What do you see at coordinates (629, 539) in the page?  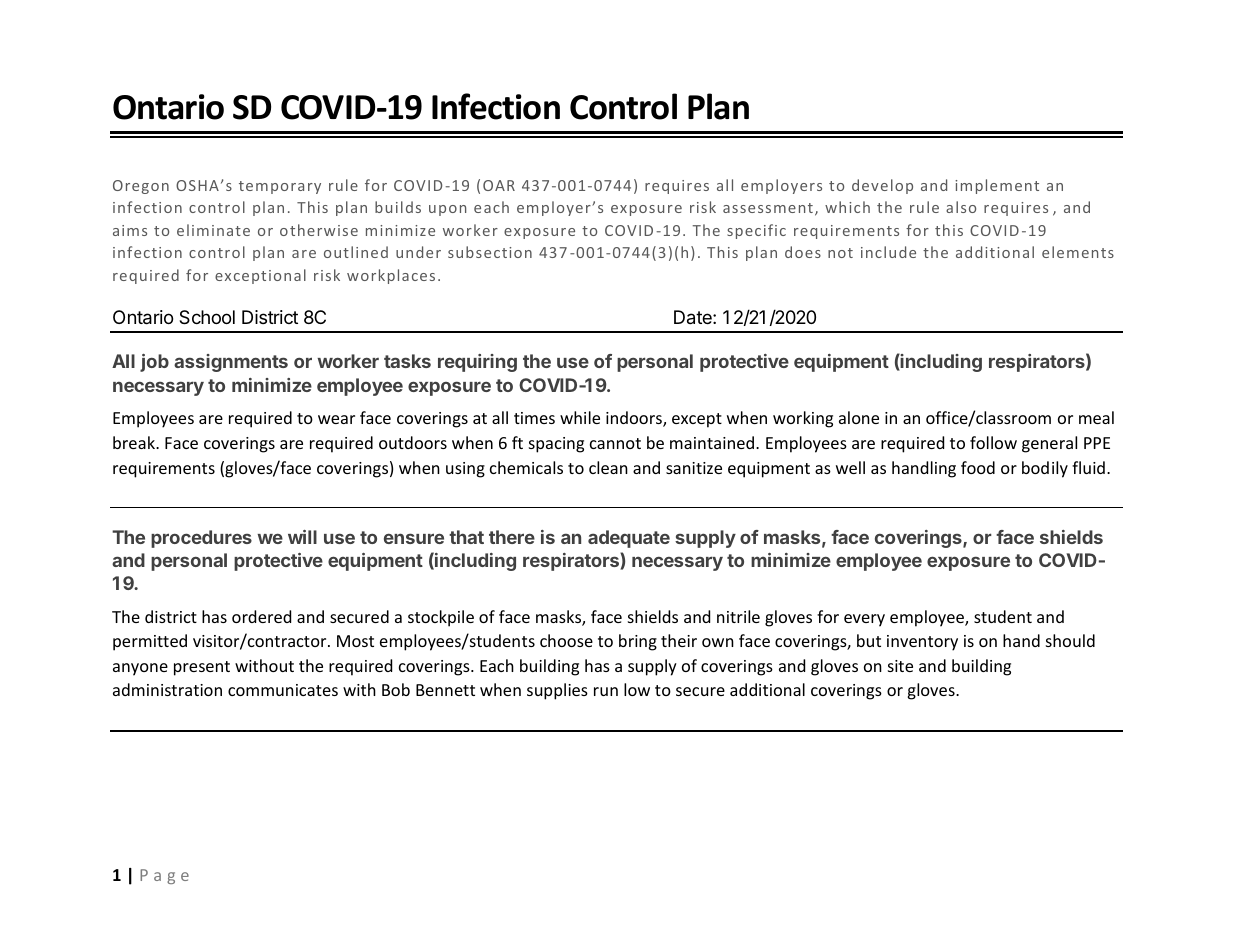 I see `adequate` at bounding box center [629, 539].
